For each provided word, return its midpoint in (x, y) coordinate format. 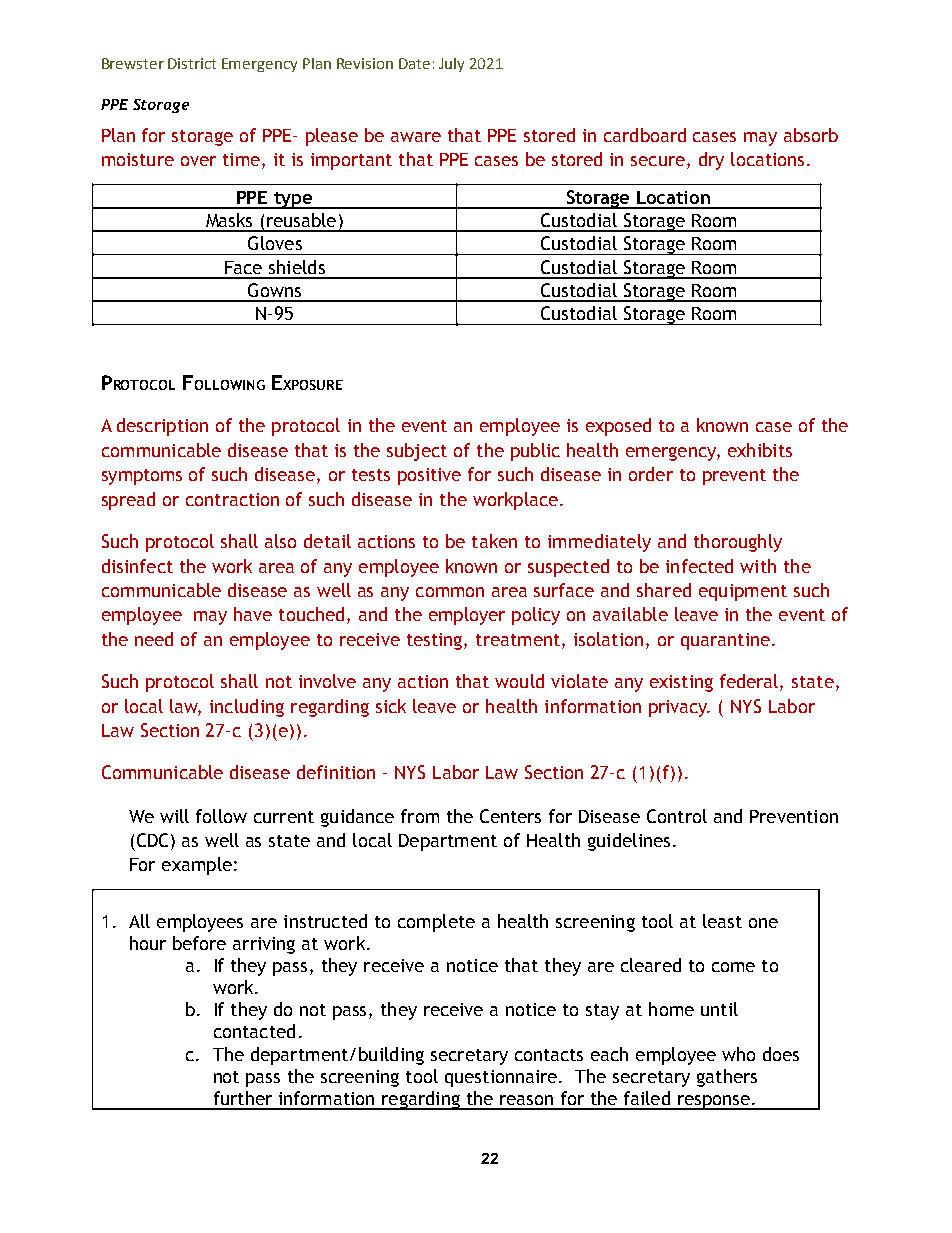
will (174, 816)
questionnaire (502, 1078)
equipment (743, 592)
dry (711, 161)
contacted (254, 1031)
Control (677, 816)
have (253, 614)
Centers (510, 816)
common (450, 592)
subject (417, 452)
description (162, 427)
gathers (727, 1078)
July (451, 65)
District (192, 63)
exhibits (760, 450)
